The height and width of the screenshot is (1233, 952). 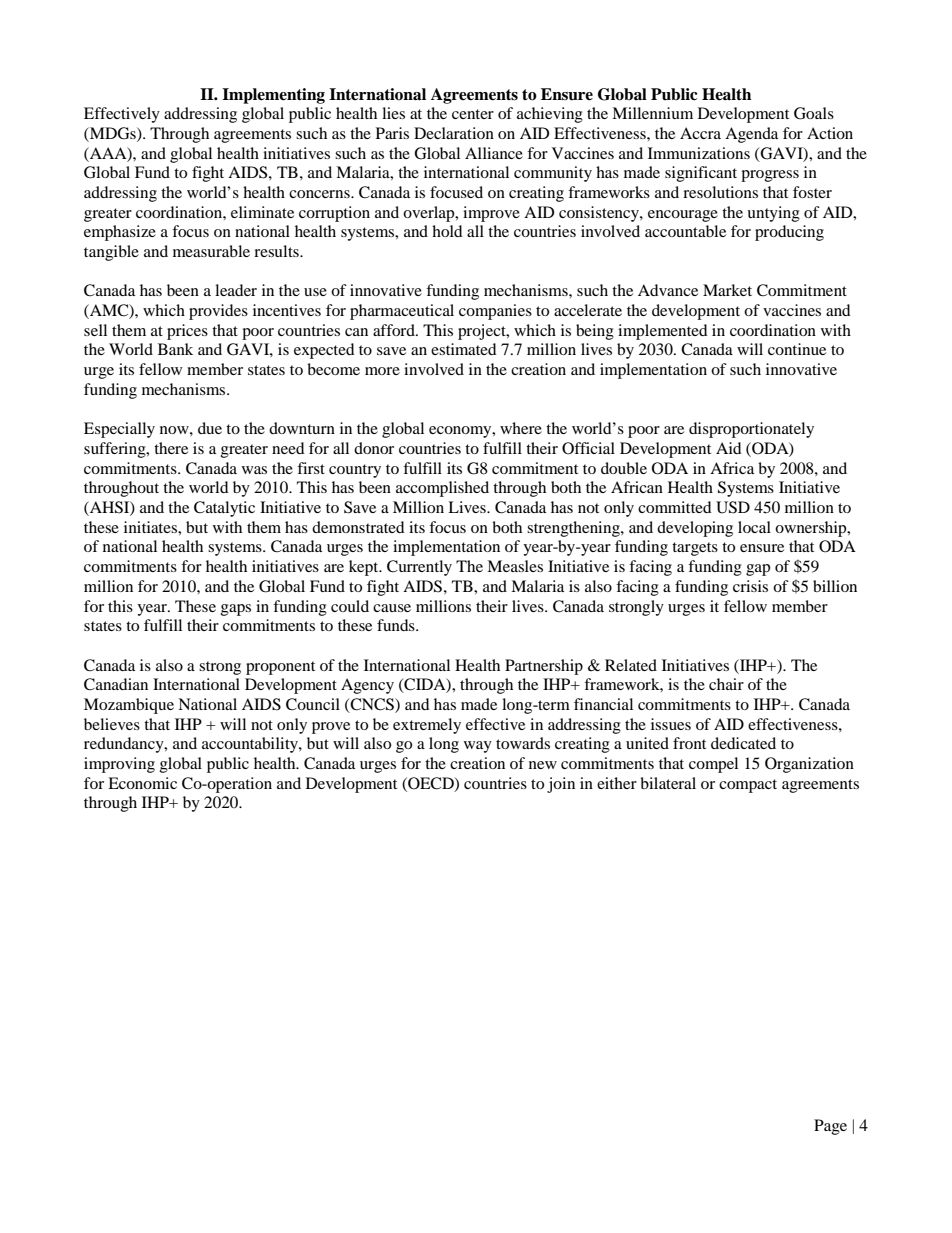 I want to click on there, so click(x=171, y=448).
